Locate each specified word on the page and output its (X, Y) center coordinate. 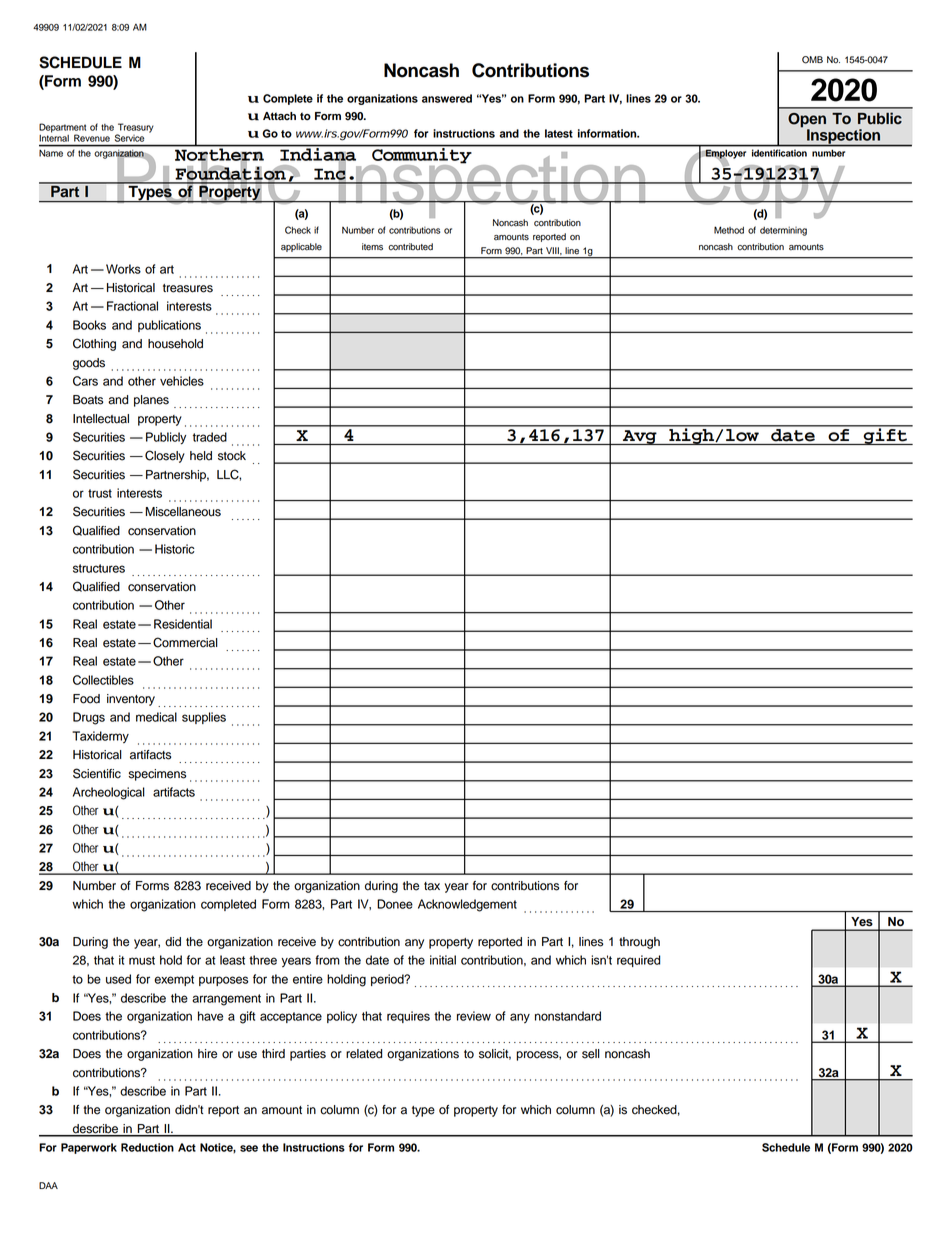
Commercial (185, 642)
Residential (183, 624)
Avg (640, 437)
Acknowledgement (467, 905)
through (639, 943)
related (364, 1054)
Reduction (147, 1147)
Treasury (135, 129)
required (638, 961)
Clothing (94, 344)
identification (779, 153)
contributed (410, 247)
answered (447, 98)
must (142, 960)
